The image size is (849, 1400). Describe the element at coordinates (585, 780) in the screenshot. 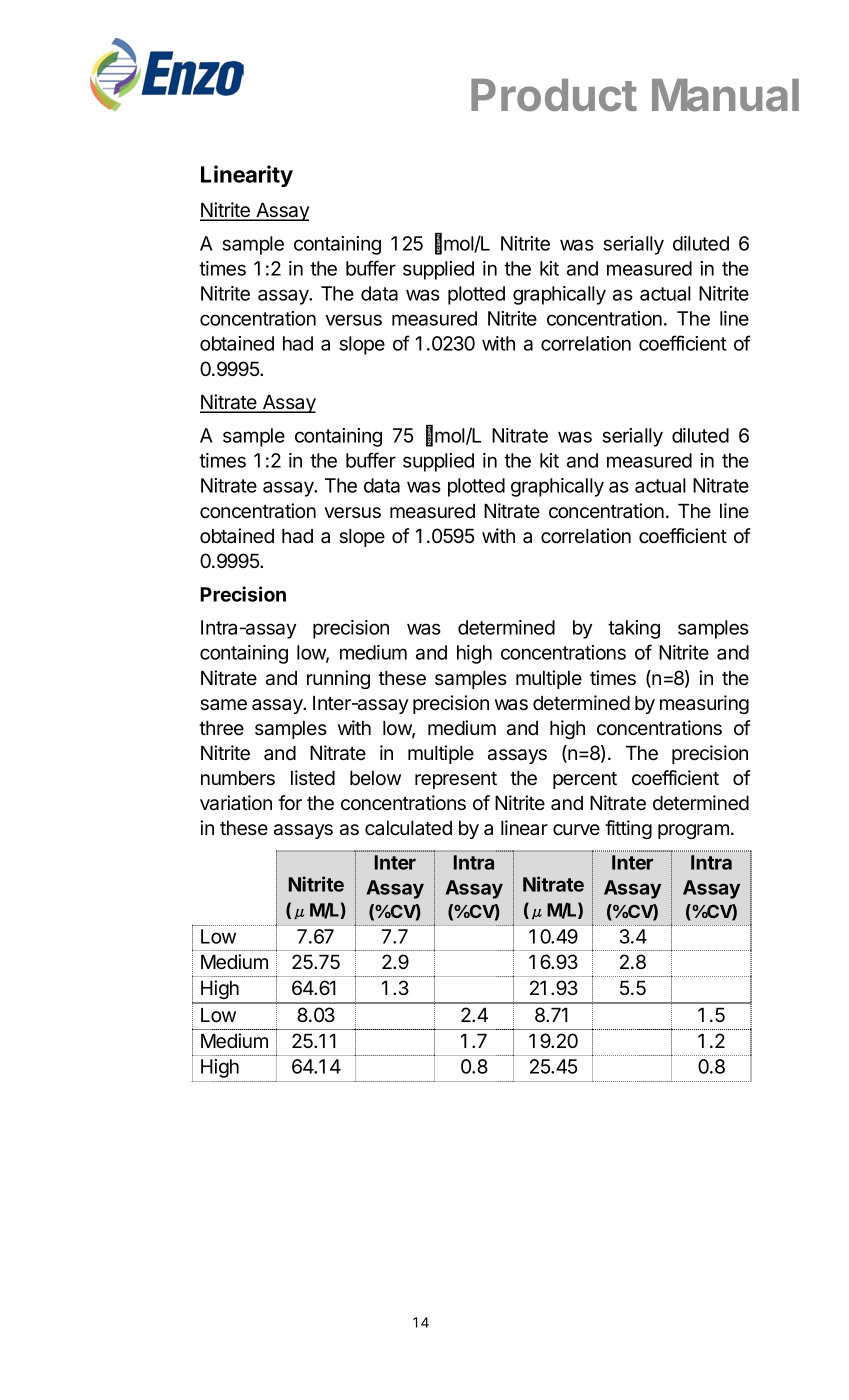

I see `percent` at that location.
